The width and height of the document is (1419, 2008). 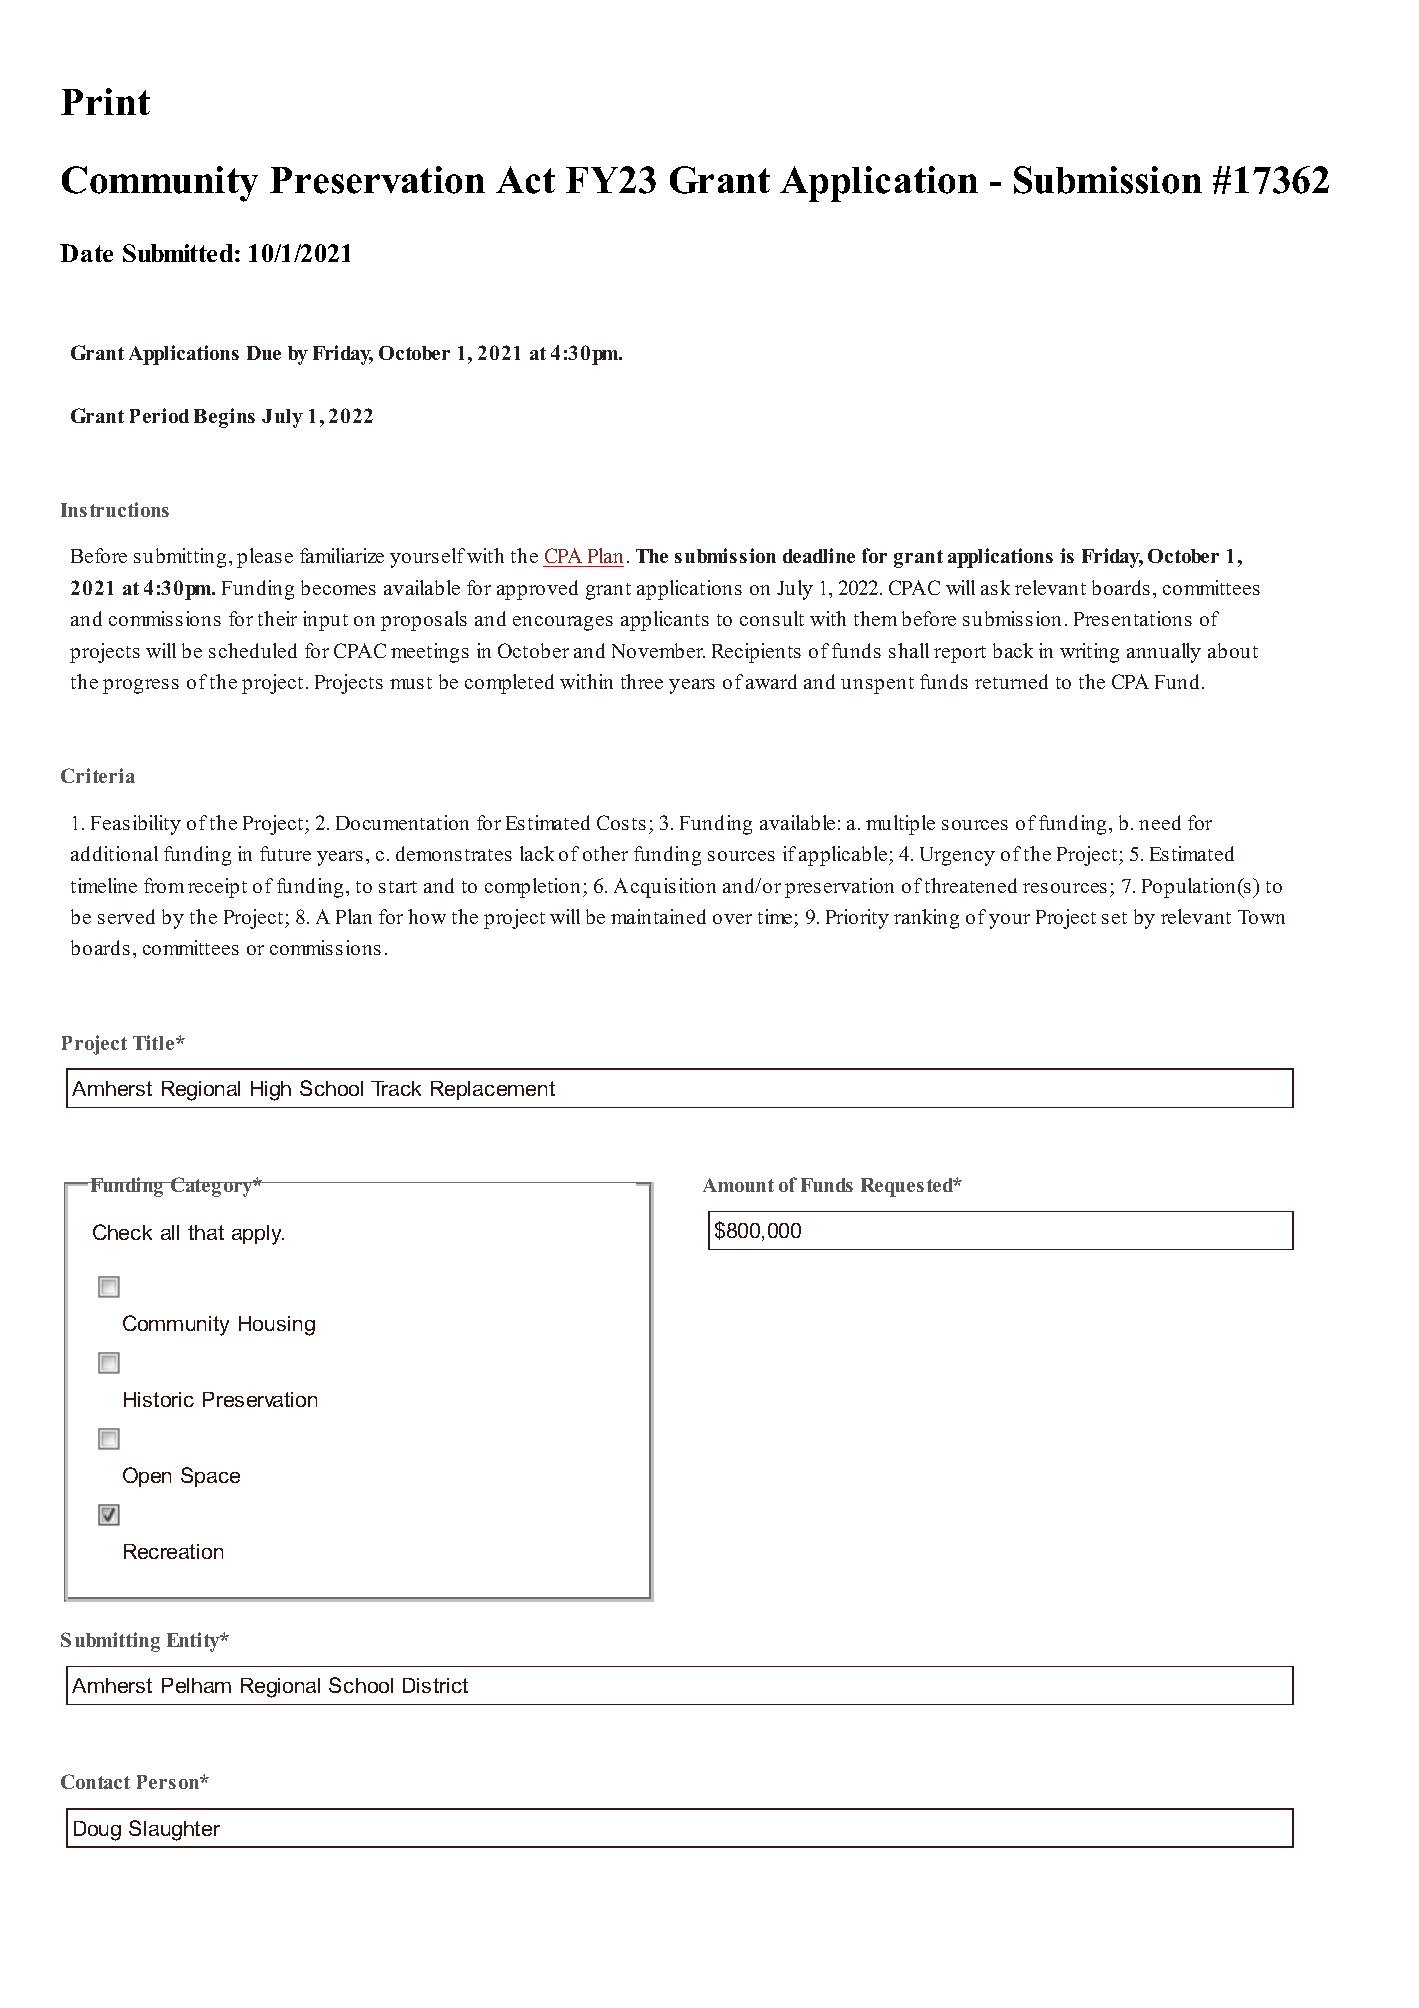 I want to click on scheduled, so click(x=253, y=650).
